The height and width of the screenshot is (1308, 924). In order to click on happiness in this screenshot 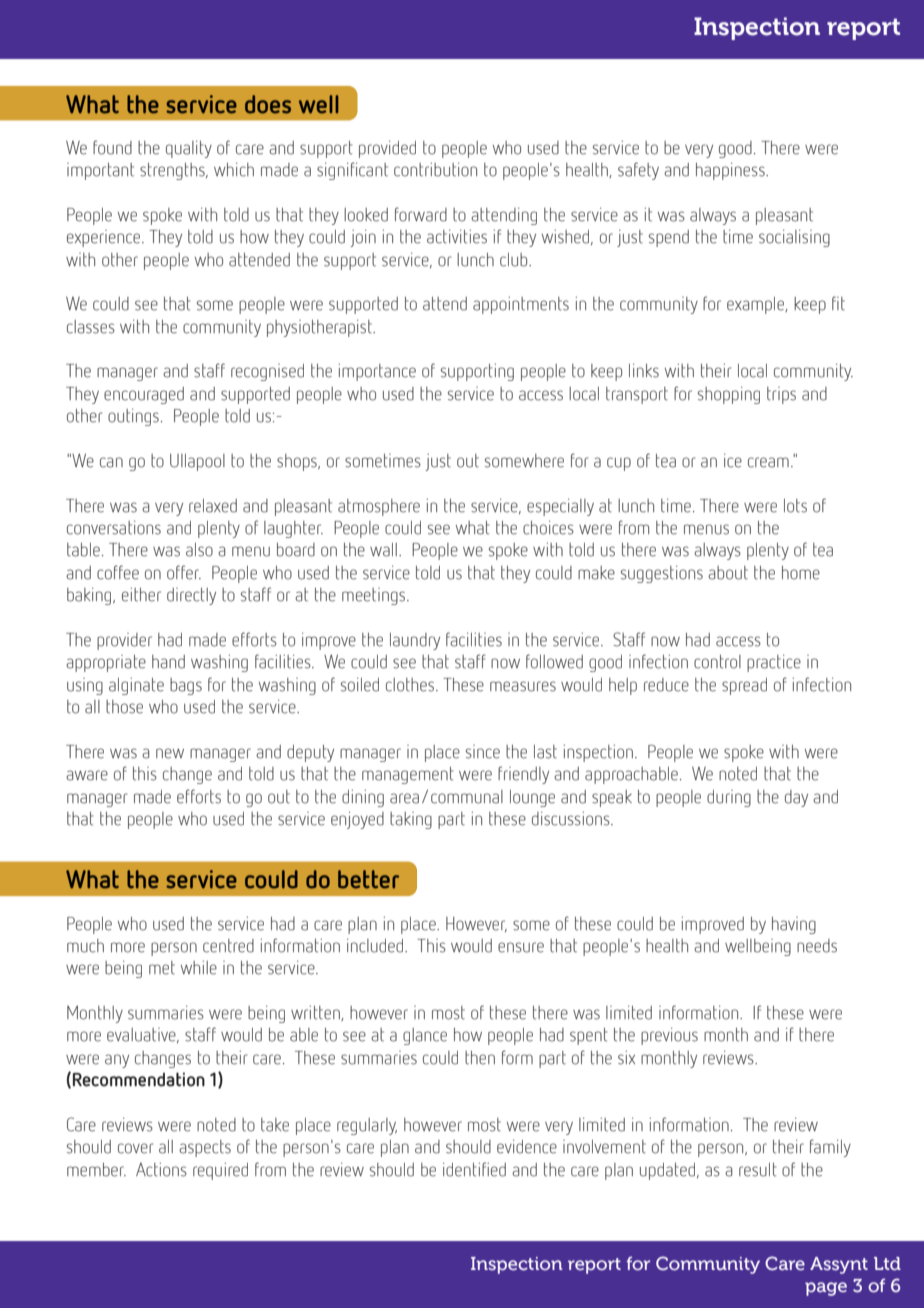, I will do `click(731, 171)`.
